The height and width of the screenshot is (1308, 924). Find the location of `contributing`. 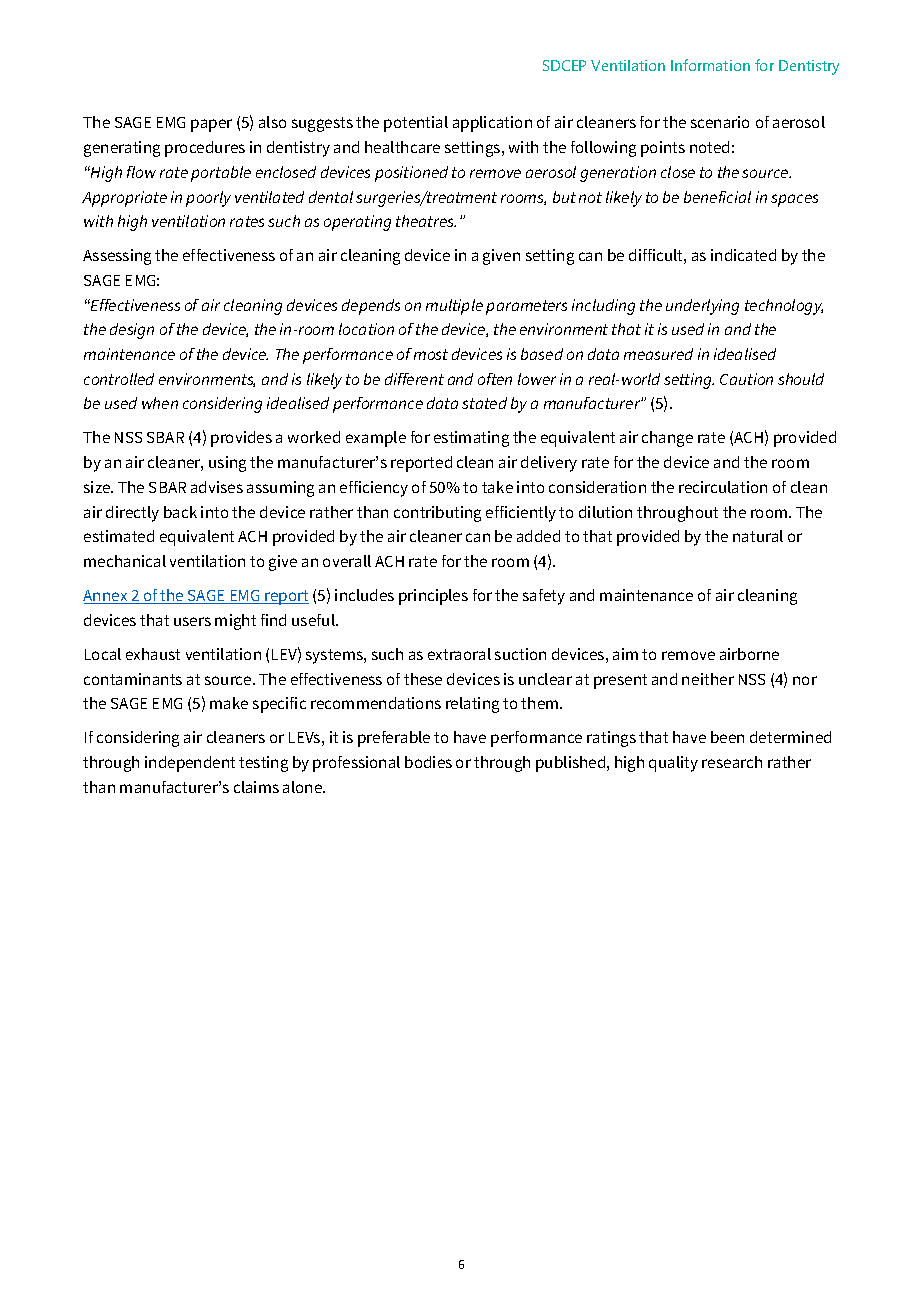

contributing is located at coordinates (437, 514).
